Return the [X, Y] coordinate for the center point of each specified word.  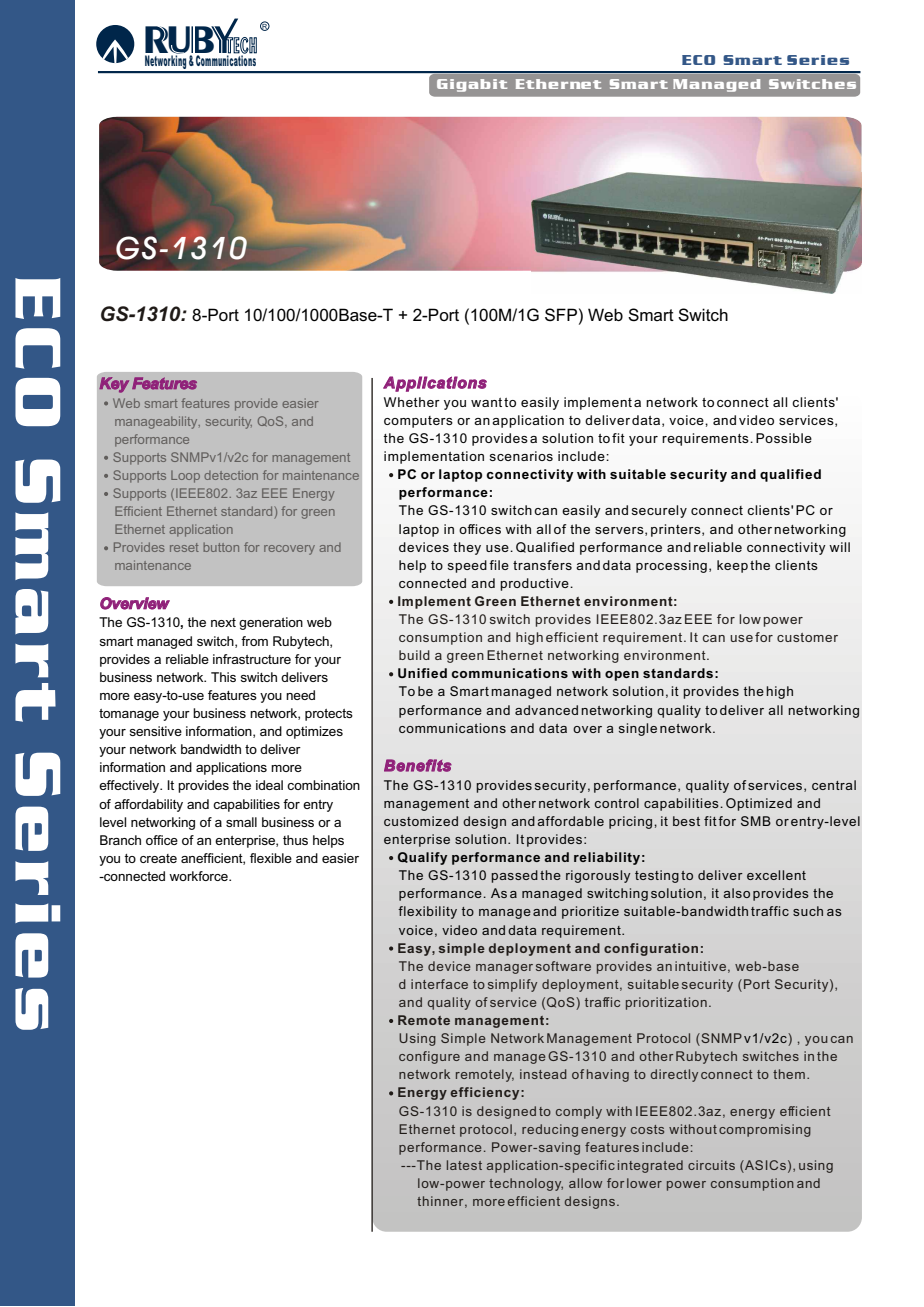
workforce [199, 876]
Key [114, 385]
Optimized [759, 804]
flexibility [427, 912]
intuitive [700, 966]
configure [429, 1057]
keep [732, 566]
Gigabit [472, 85]
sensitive [156, 731]
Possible [784, 438]
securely [659, 511]
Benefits [418, 765]
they [467, 548]
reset [184, 547]
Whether [412, 402]
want [486, 402]
